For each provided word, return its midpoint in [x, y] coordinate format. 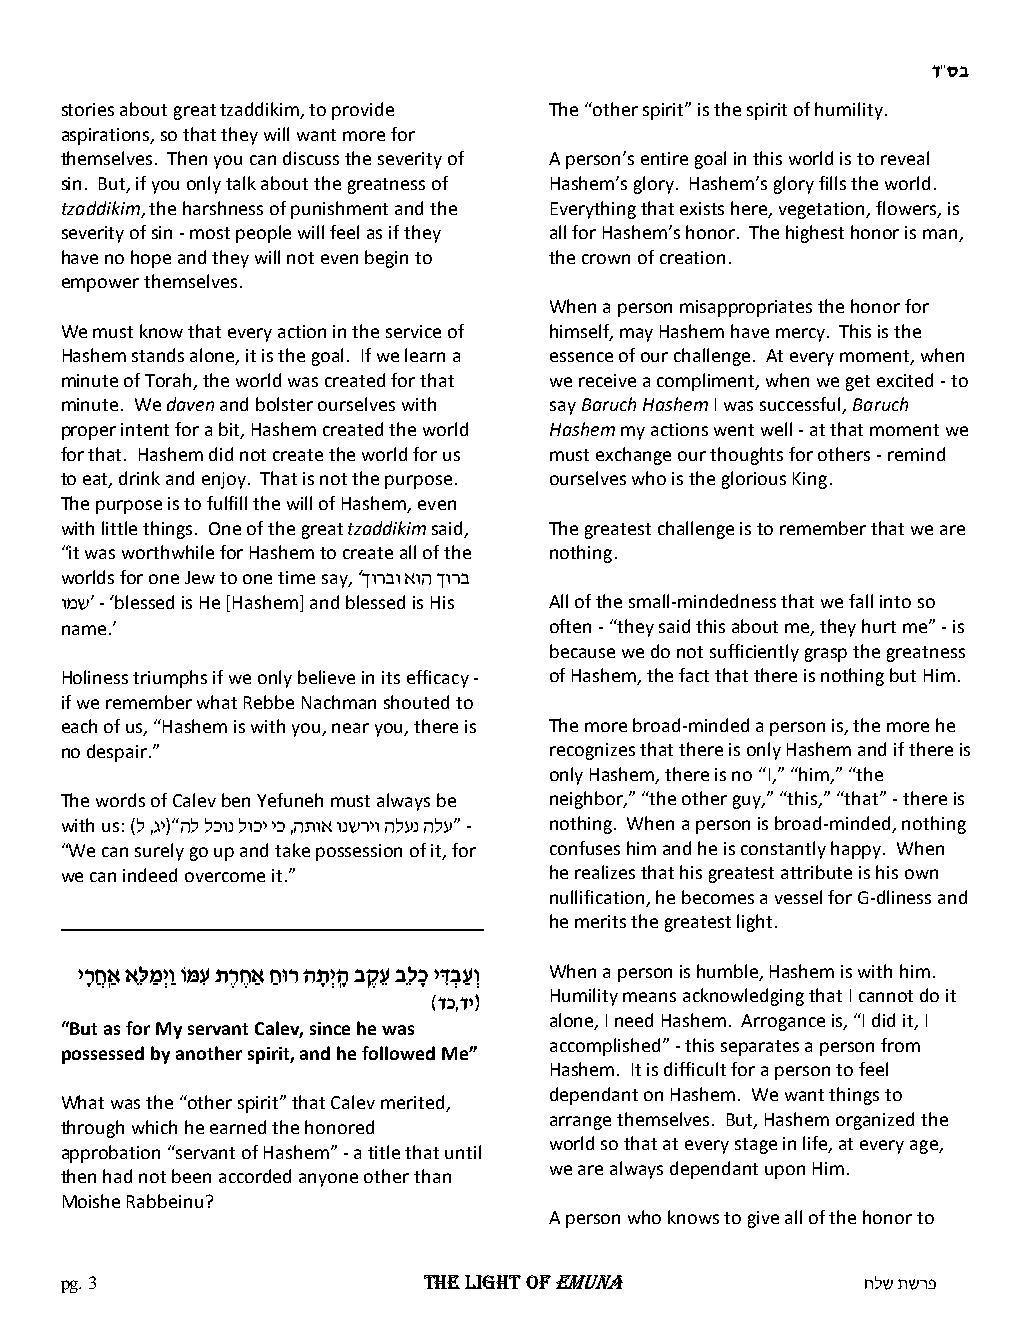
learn [425, 355]
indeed [150, 875]
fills [832, 183]
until [463, 1152]
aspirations [107, 136]
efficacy [438, 679]
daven [190, 404]
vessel [798, 897]
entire [664, 158]
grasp [826, 655]
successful [801, 405]
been [191, 1176]
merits [600, 921]
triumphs [170, 679]
